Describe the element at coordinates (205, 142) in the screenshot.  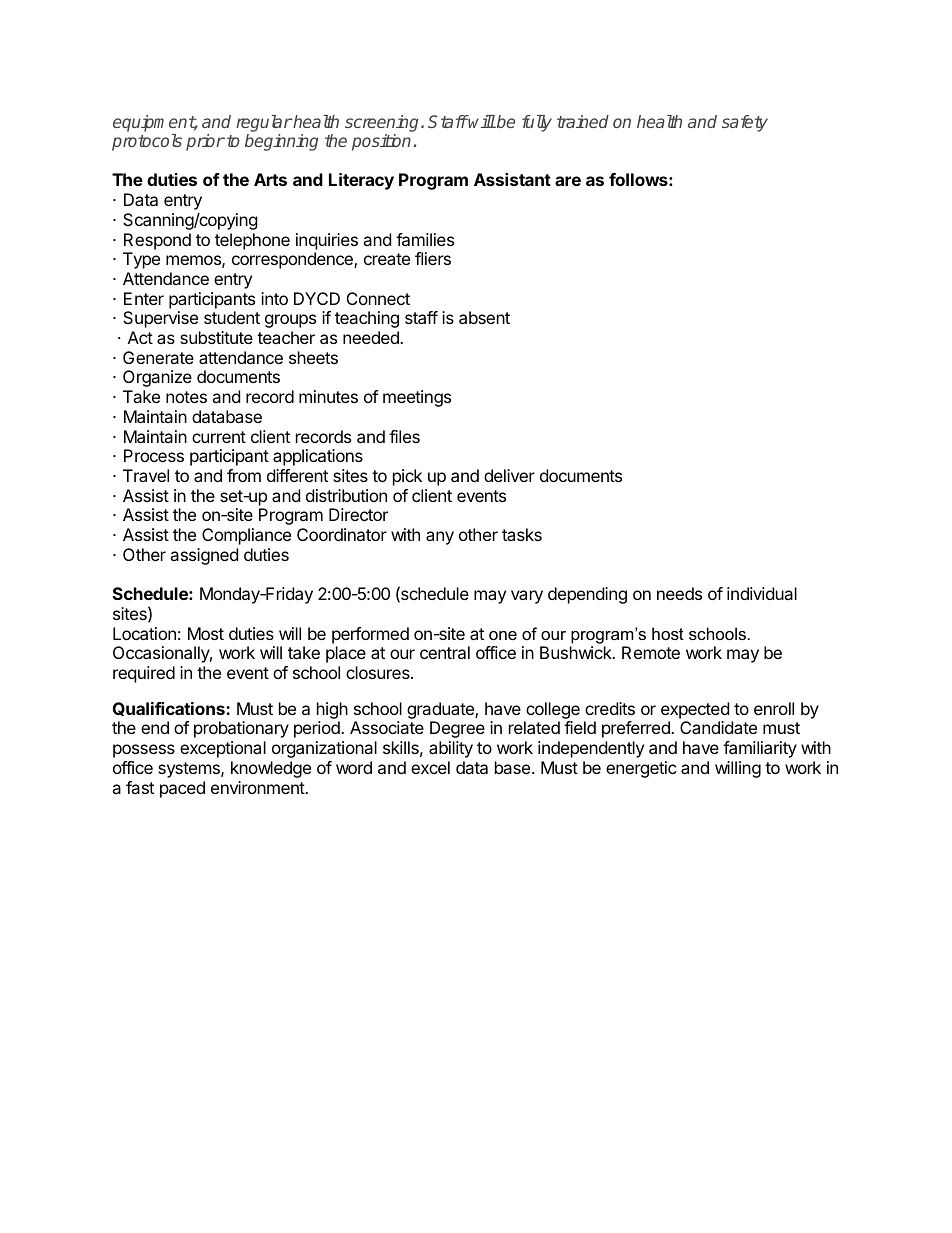
I see `prior` at that location.
